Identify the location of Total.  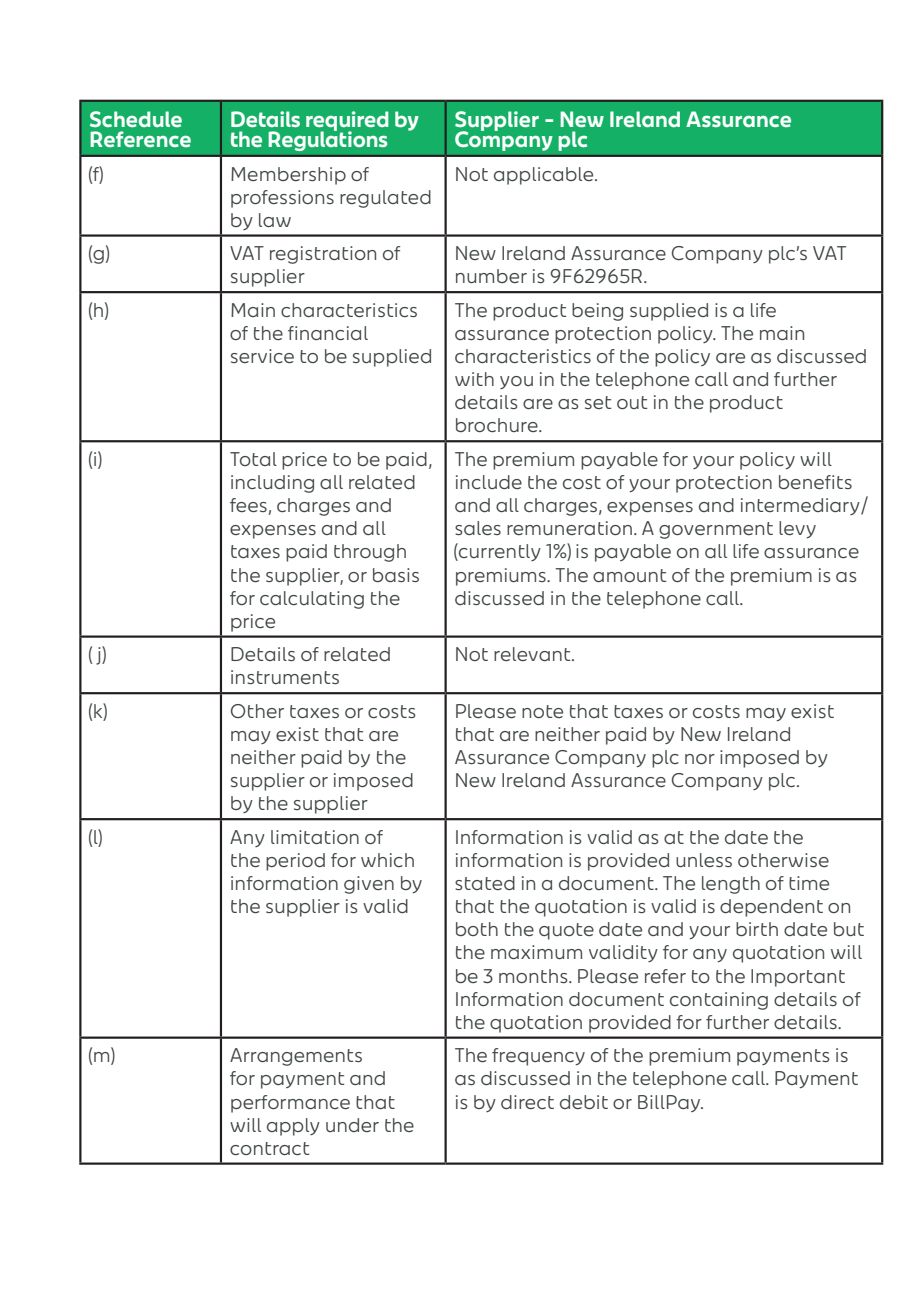
(253, 459).
